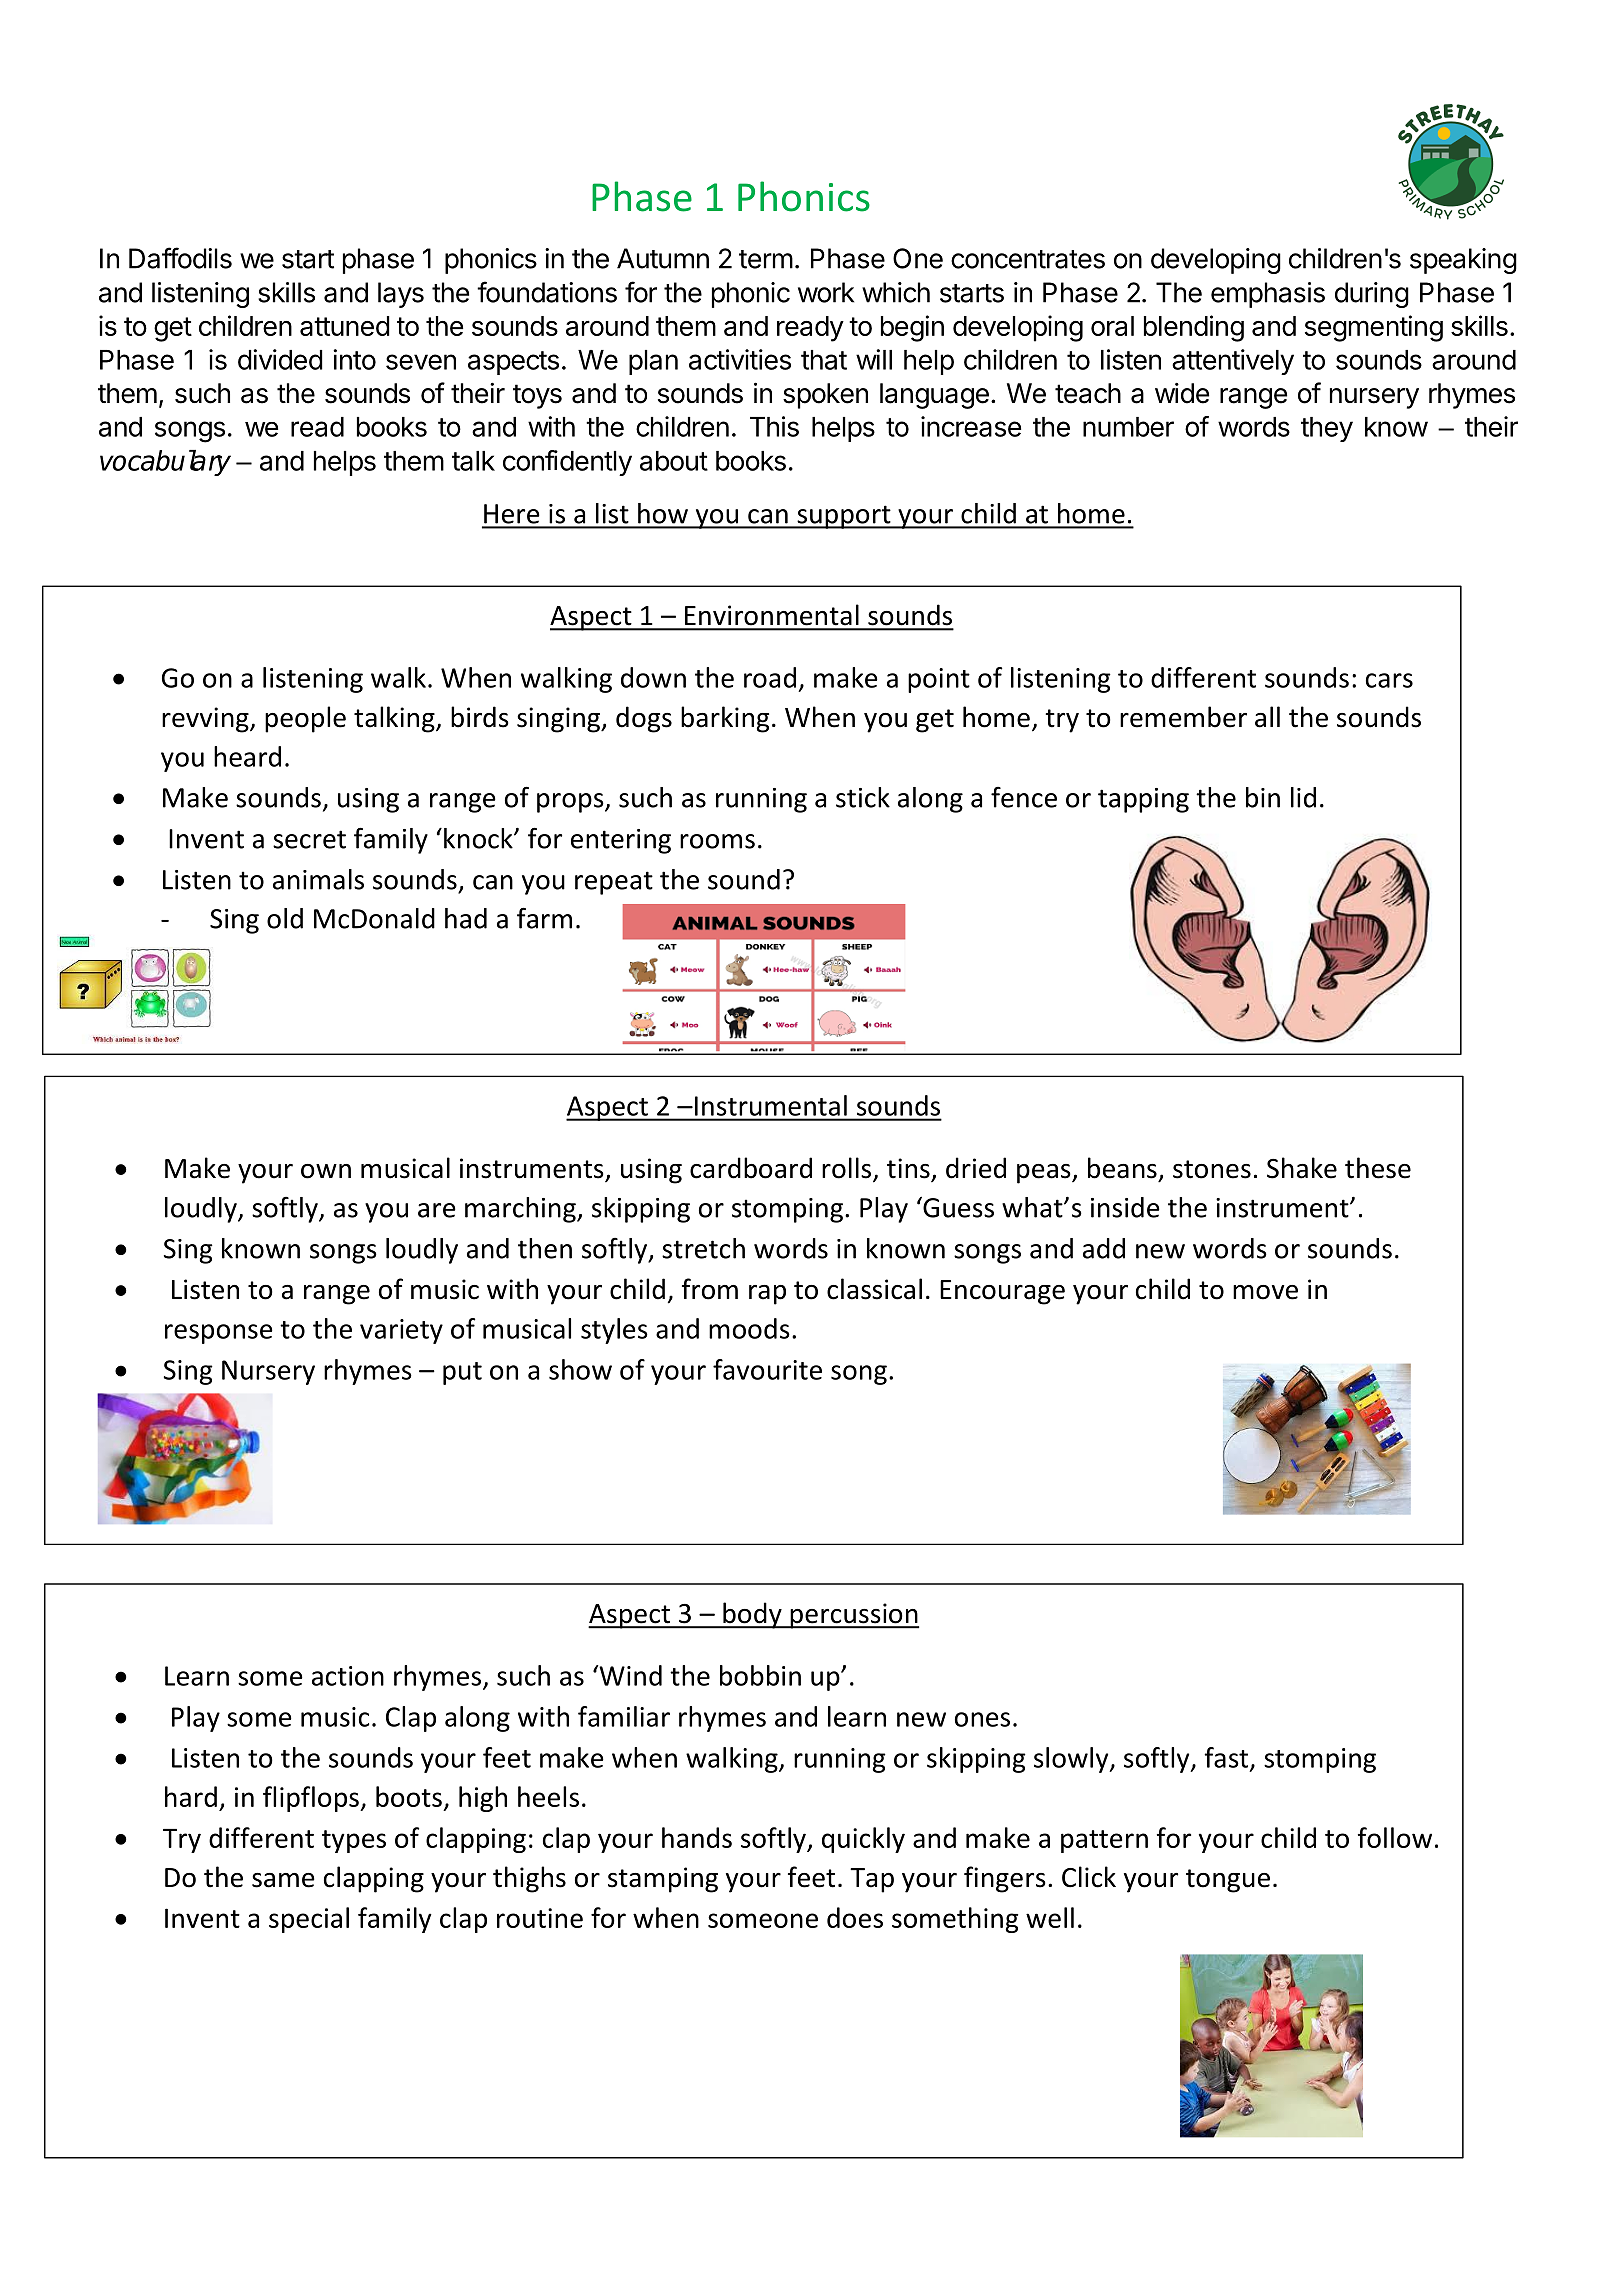 Image resolution: width=1615 pixels, height=2284 pixels. Describe the element at coordinates (863, 1840) in the page. I see `quickly` at that location.
